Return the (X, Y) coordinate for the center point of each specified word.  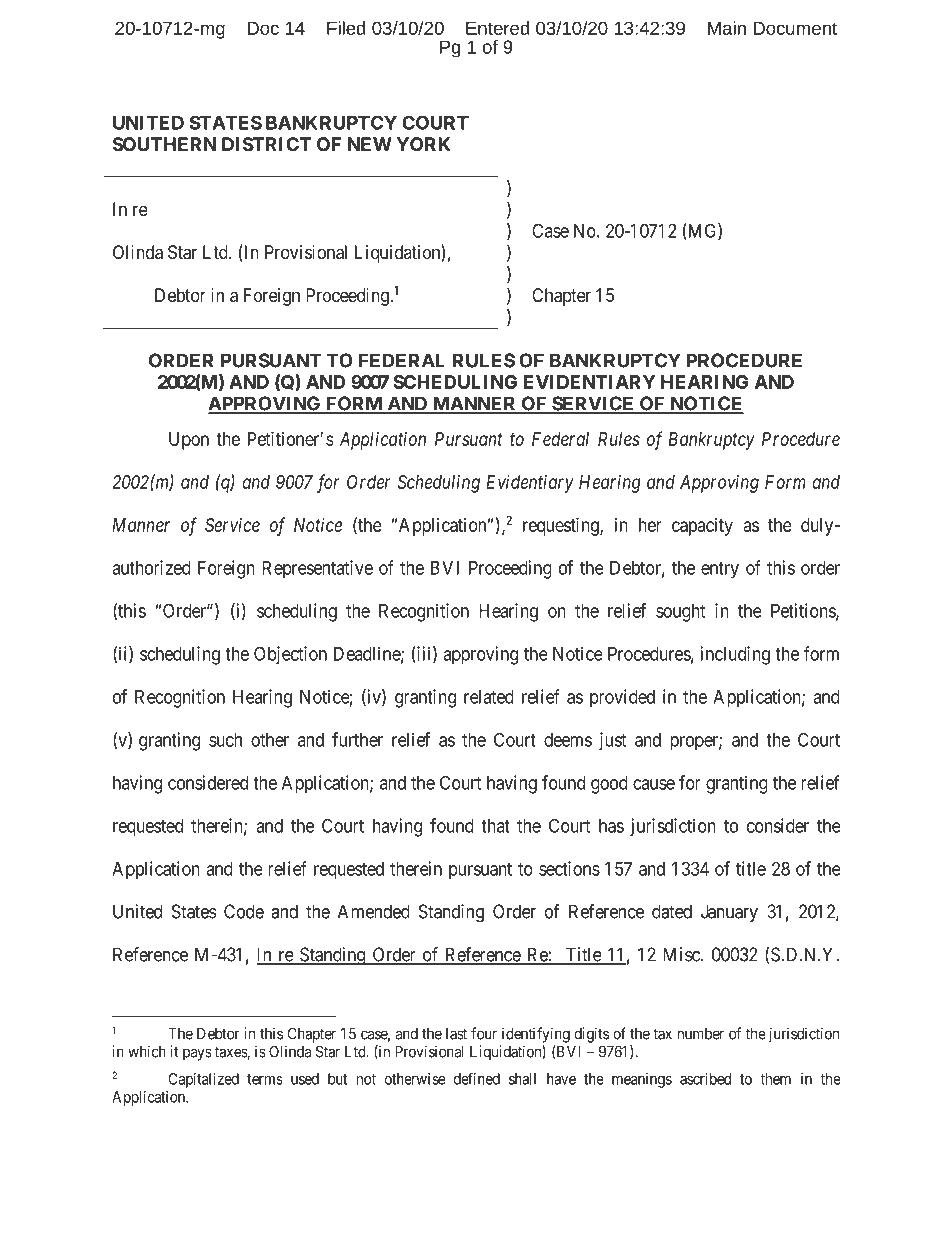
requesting (562, 526)
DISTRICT (266, 144)
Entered (497, 28)
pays (197, 1054)
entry (720, 570)
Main (727, 28)
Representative (317, 569)
